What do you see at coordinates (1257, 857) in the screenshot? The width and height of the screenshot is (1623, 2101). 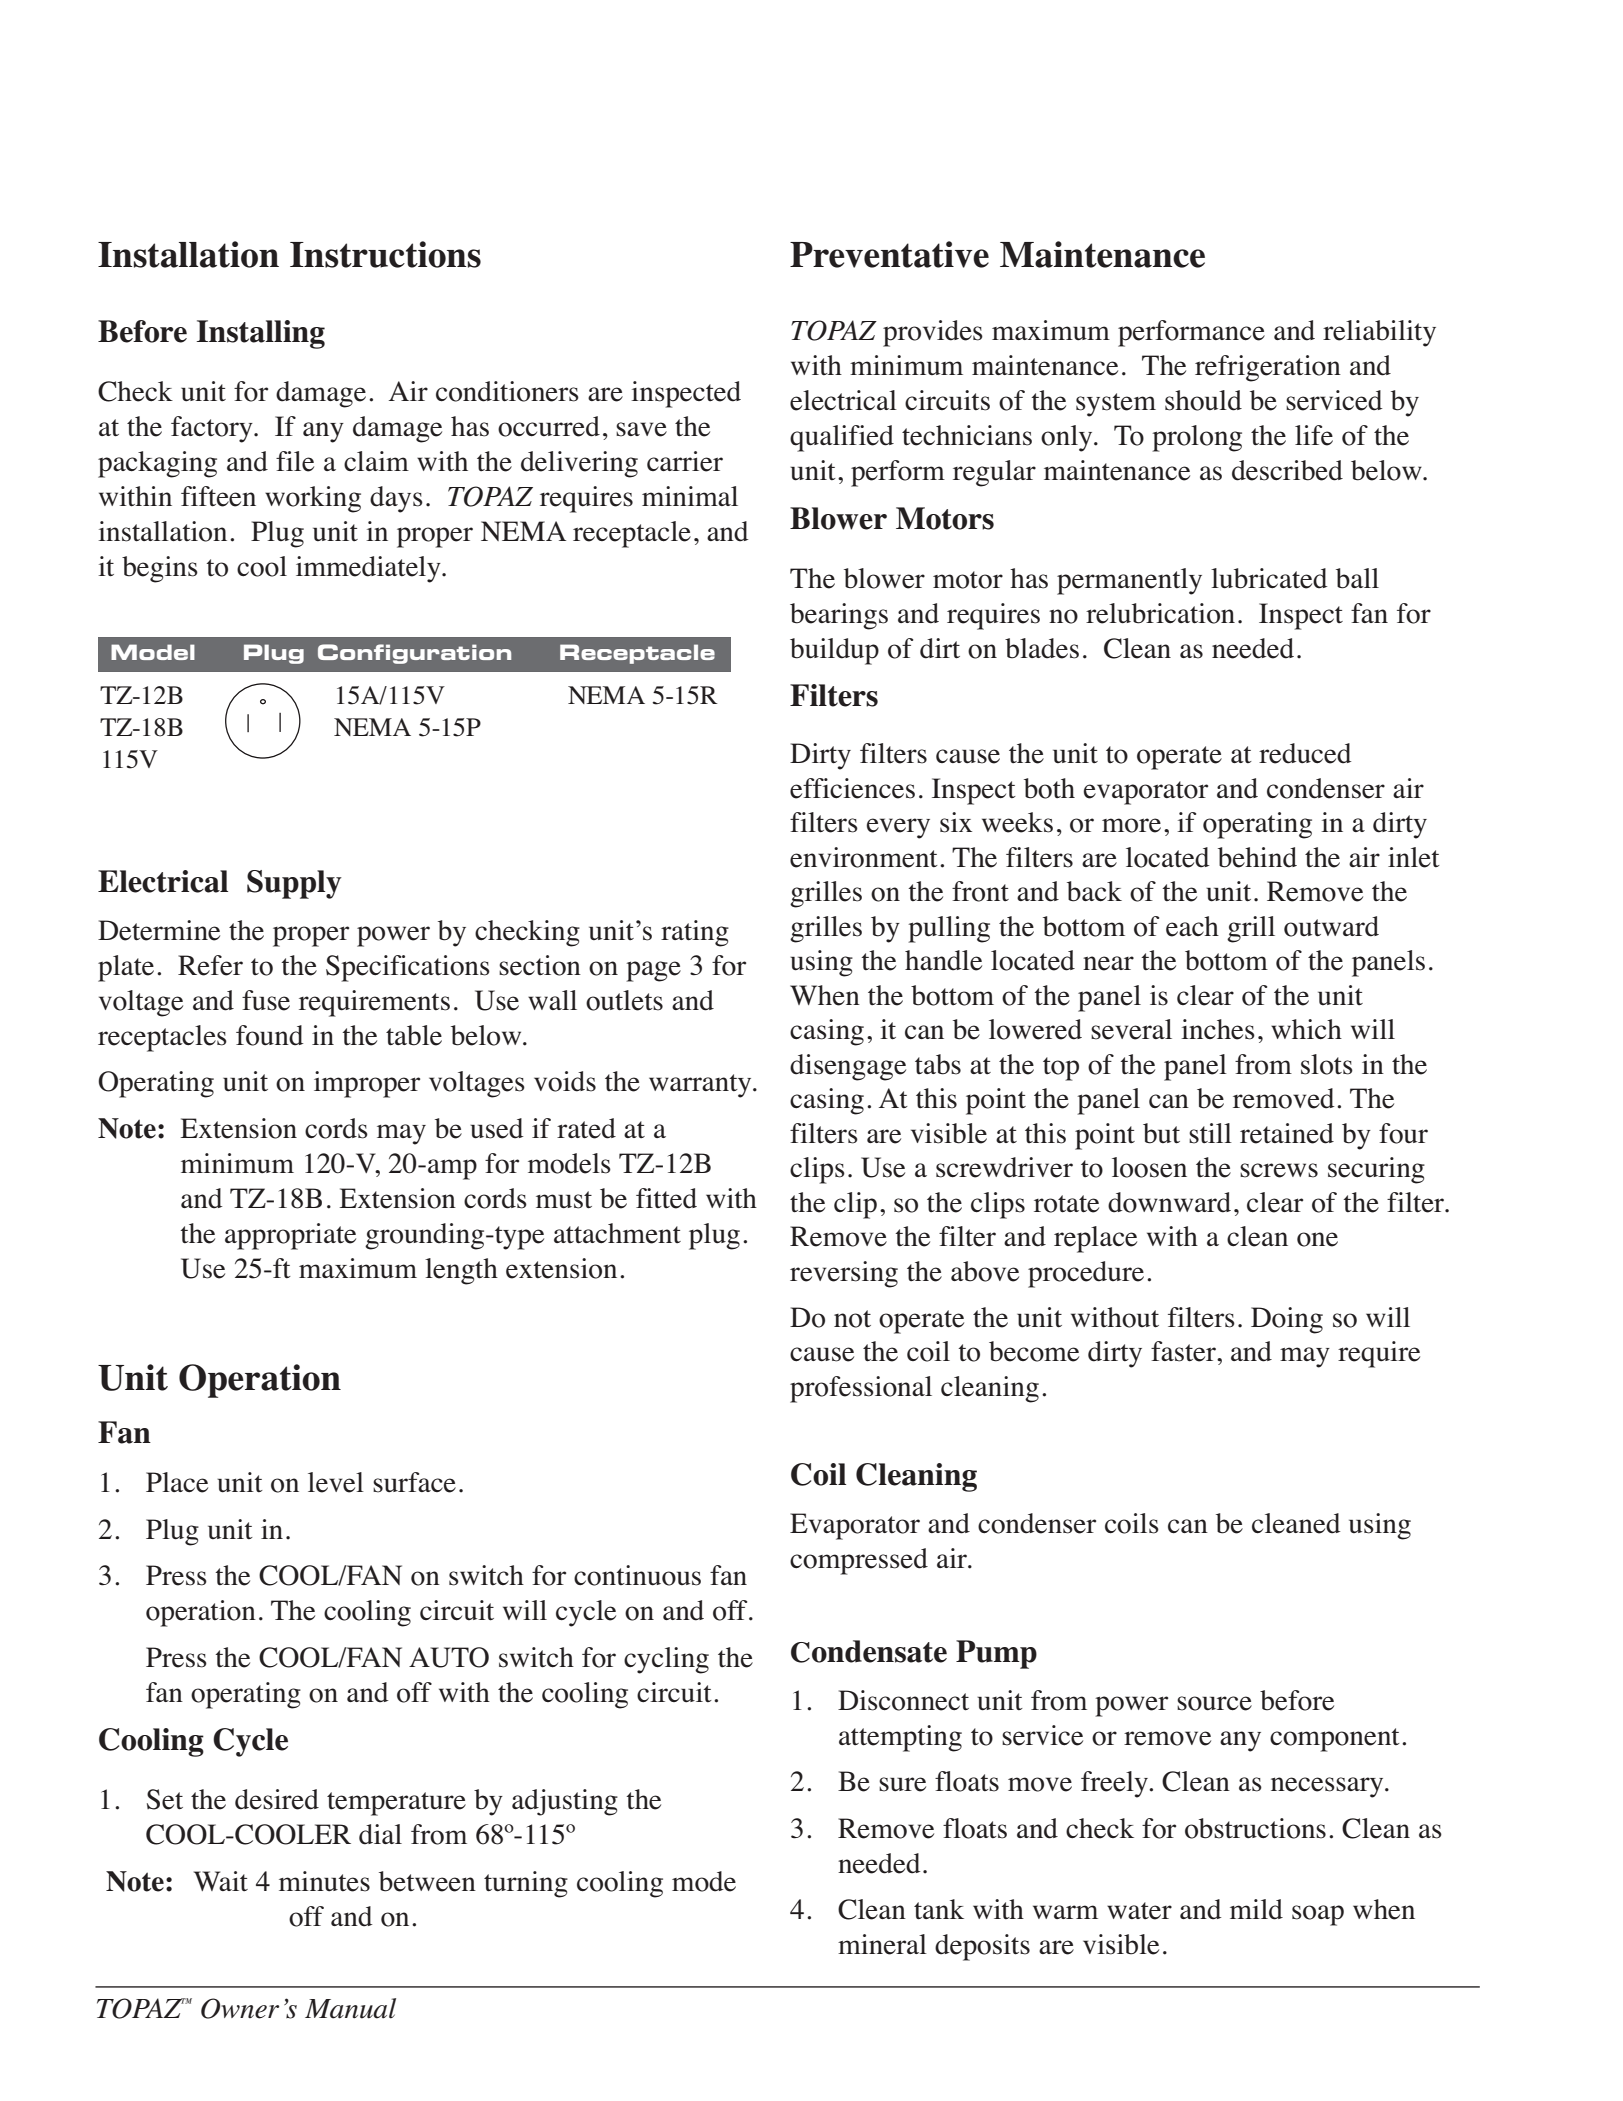 I see `behind` at bounding box center [1257, 857].
